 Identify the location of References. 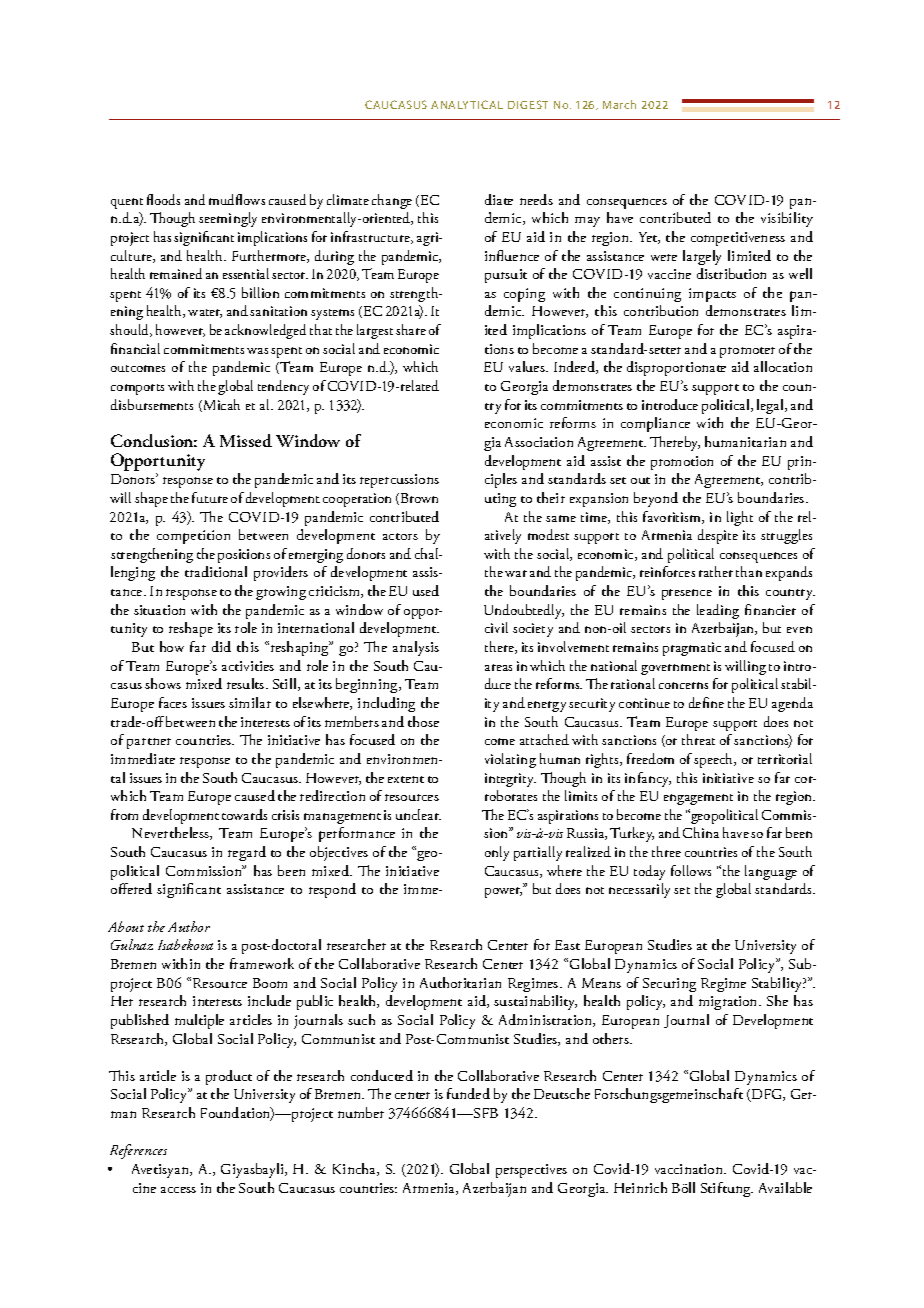
(138, 1151).
